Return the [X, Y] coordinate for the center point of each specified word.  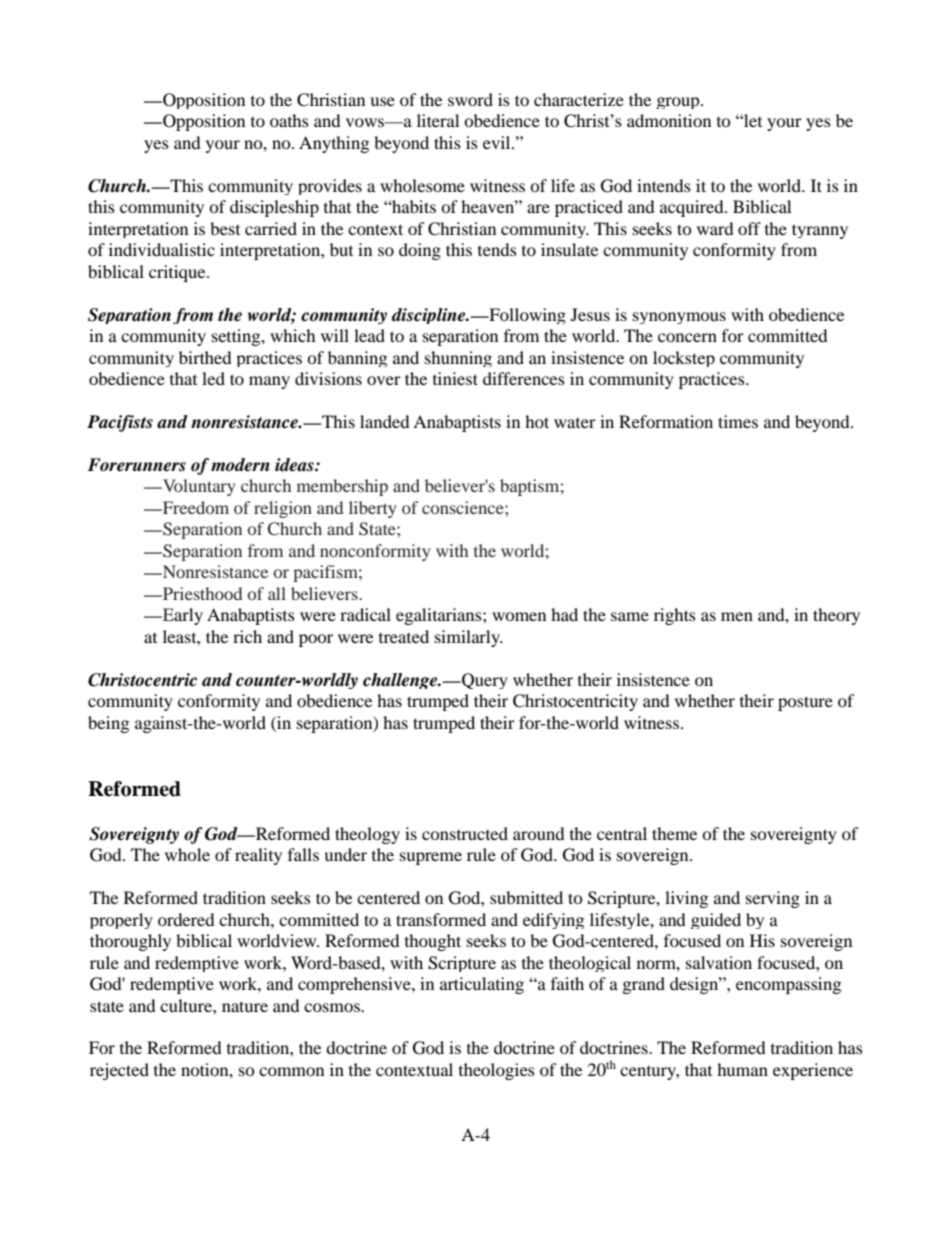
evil [498, 142]
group [679, 103]
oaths [289, 120]
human [742, 1069]
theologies [497, 1071]
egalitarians [440, 616]
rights [675, 616]
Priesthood [201, 593]
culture [187, 1005]
